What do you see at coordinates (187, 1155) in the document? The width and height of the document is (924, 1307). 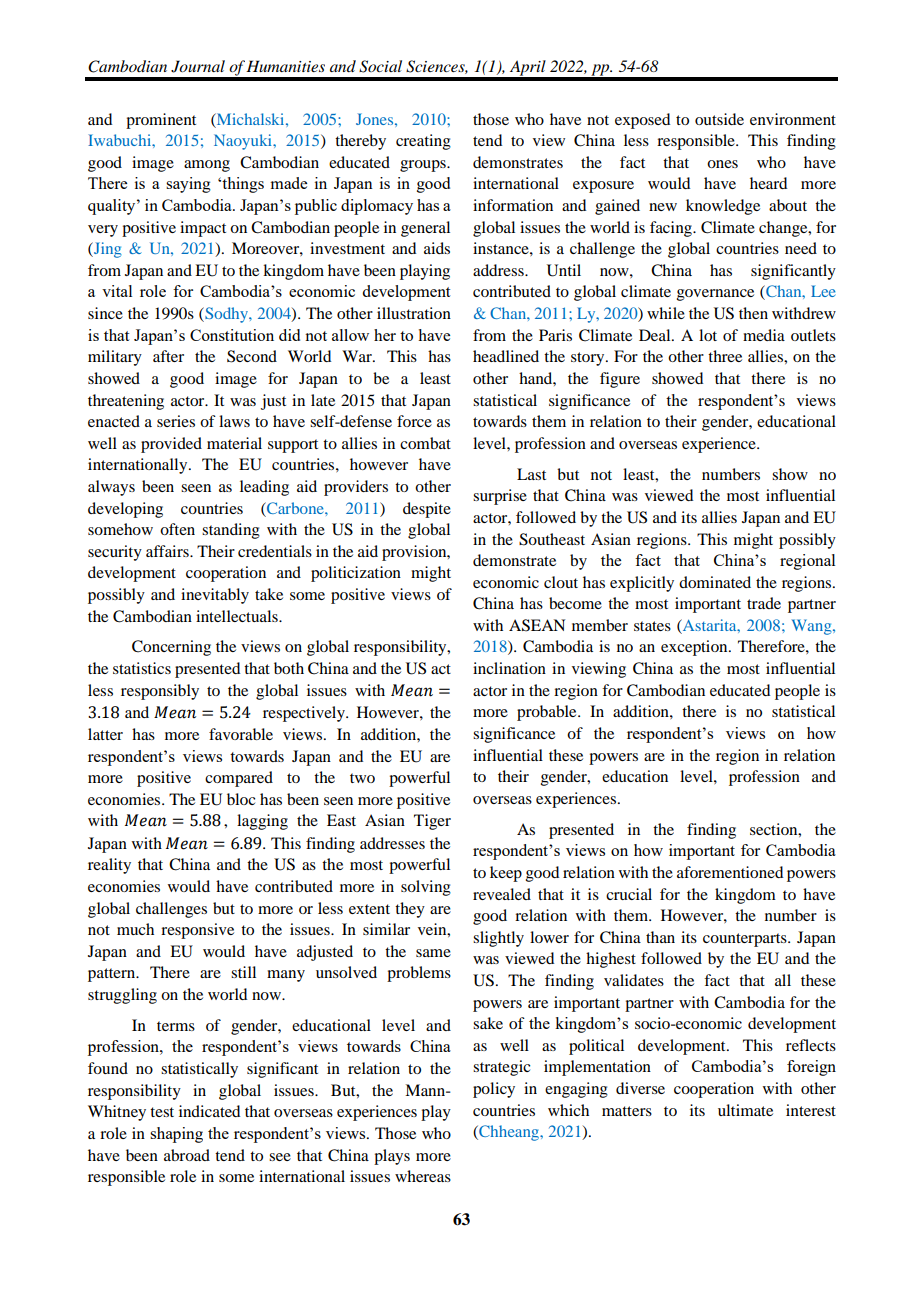 I see `abroad` at bounding box center [187, 1155].
